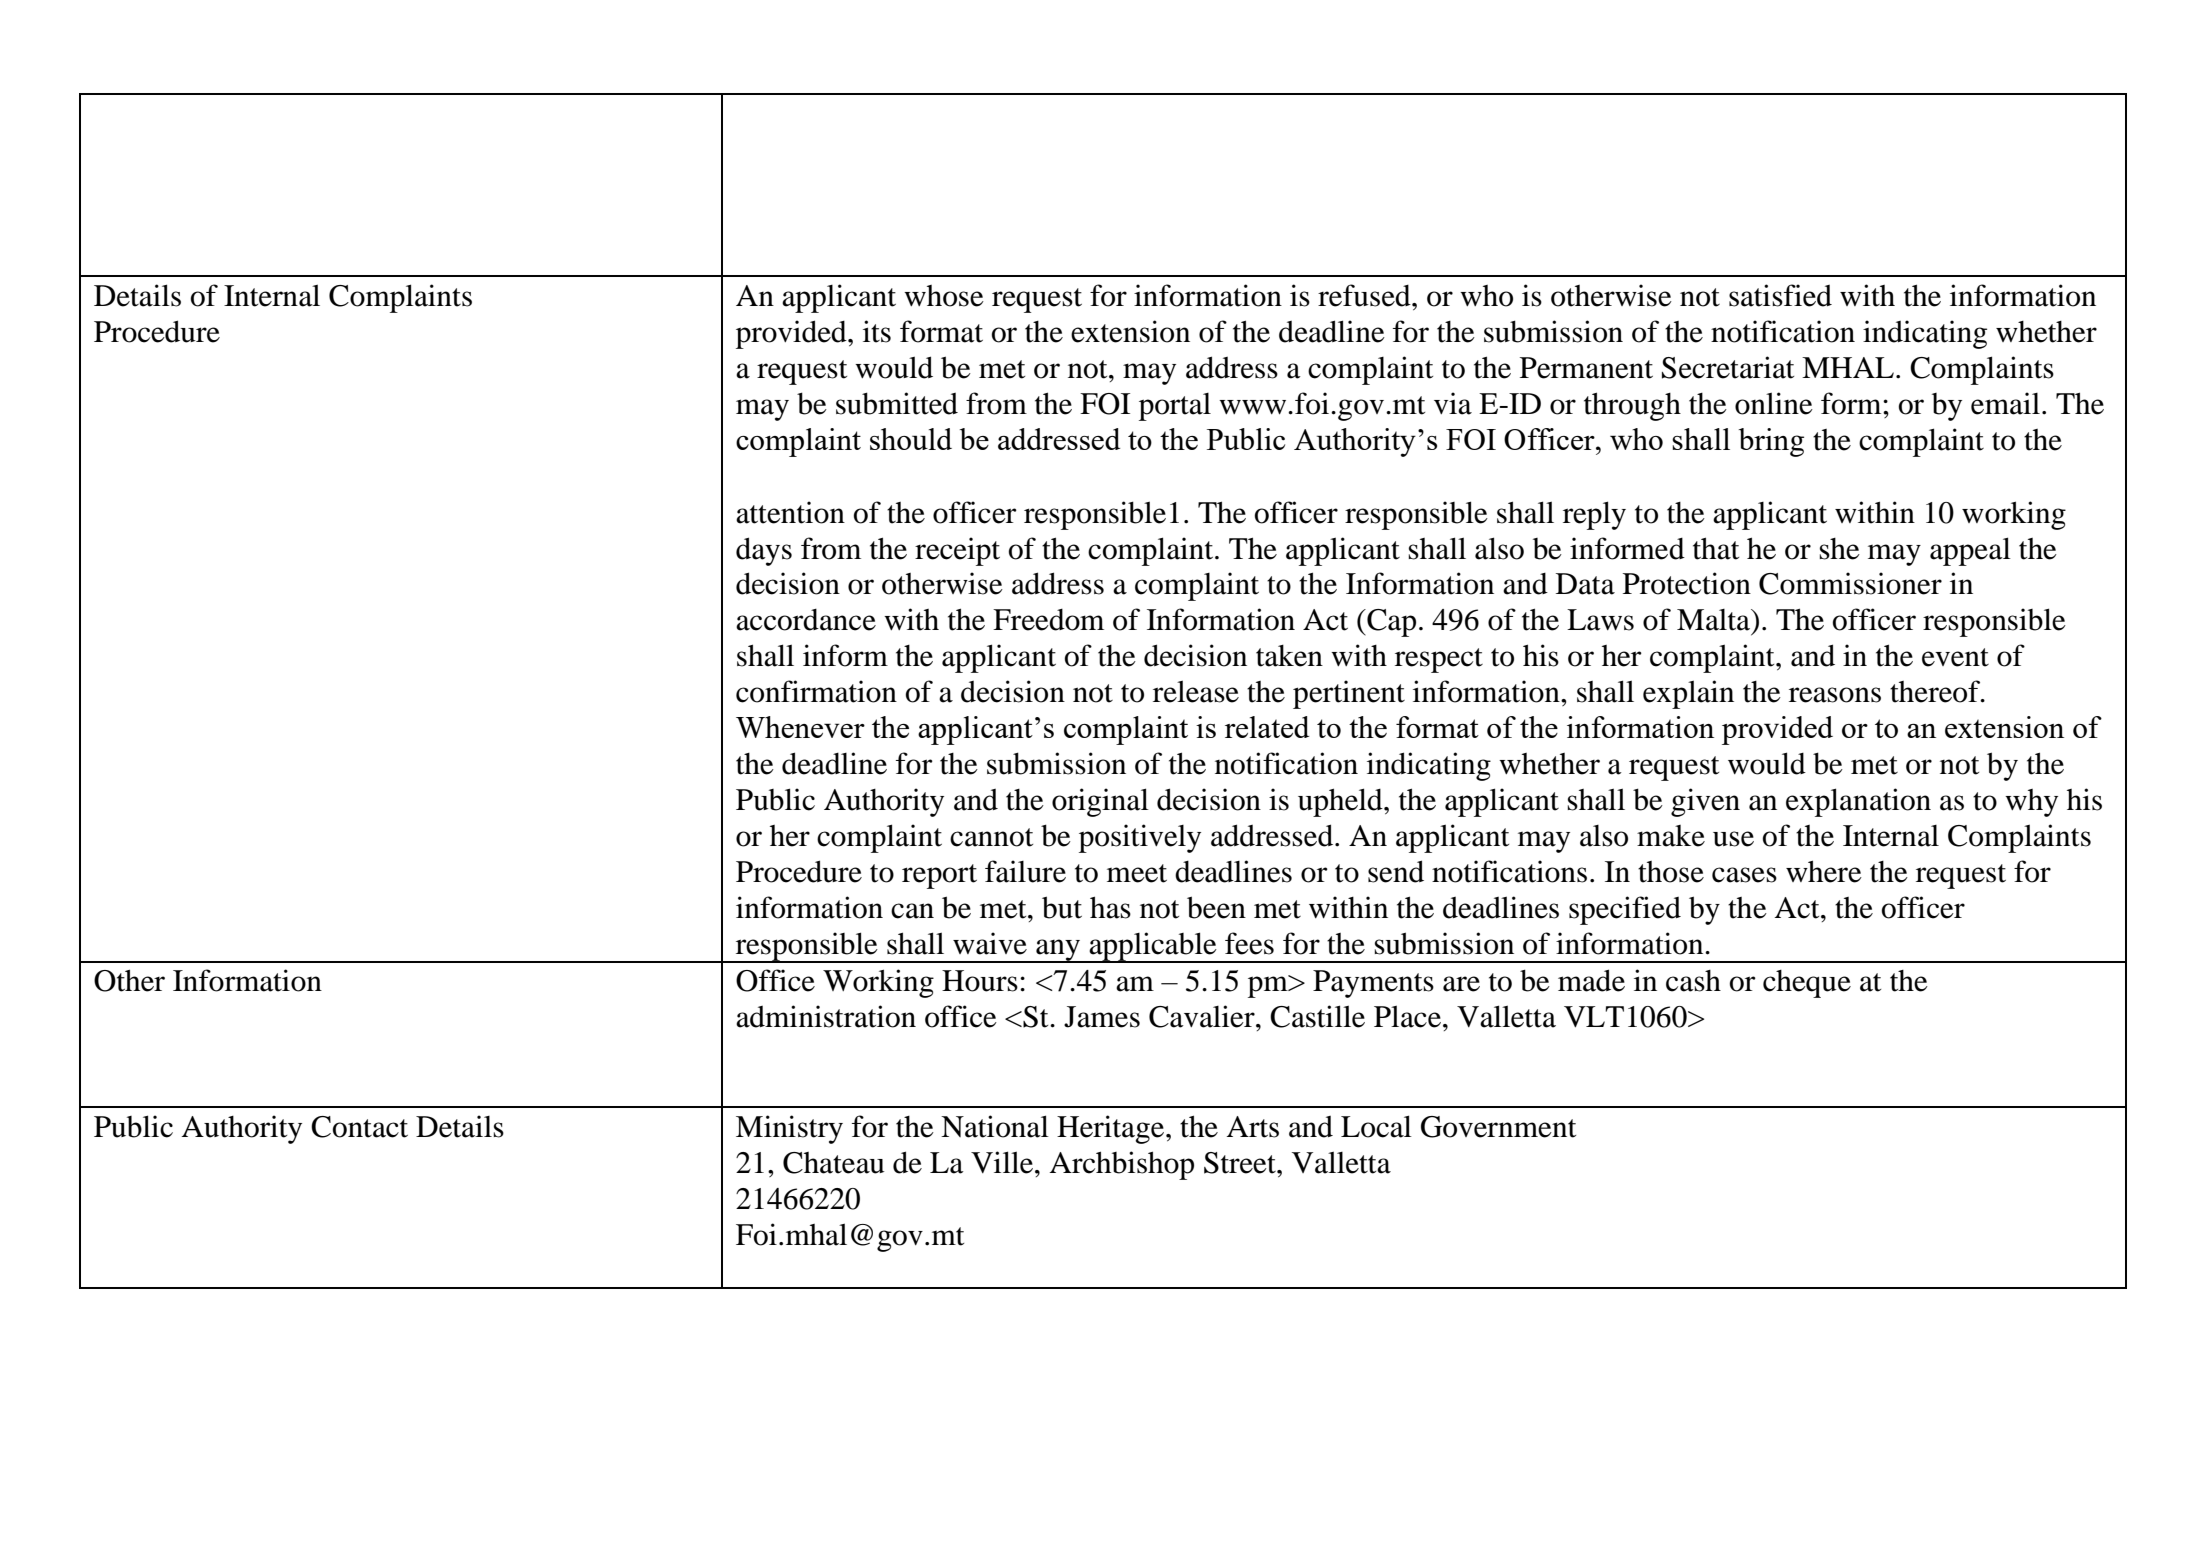 The width and height of the screenshot is (2194, 1551). What do you see at coordinates (1252, 1127) in the screenshot?
I see `Arts` at bounding box center [1252, 1127].
